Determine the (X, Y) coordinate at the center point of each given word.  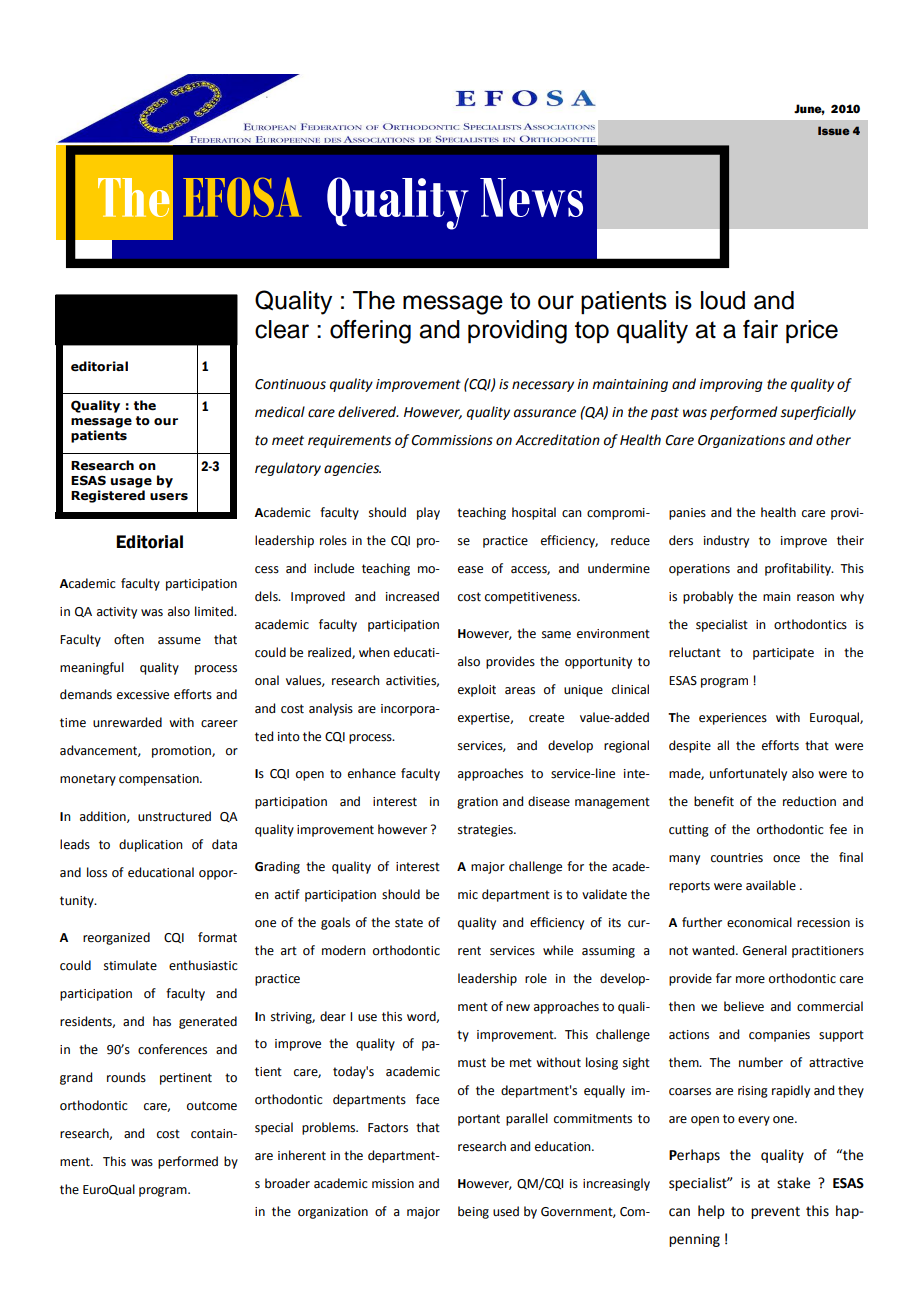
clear (282, 329)
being (473, 1212)
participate (783, 654)
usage (131, 483)
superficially (818, 413)
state (409, 923)
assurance (545, 413)
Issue (834, 130)
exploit (477, 690)
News (531, 197)
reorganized (116, 938)
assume (179, 641)
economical (759, 922)
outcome (212, 1106)
